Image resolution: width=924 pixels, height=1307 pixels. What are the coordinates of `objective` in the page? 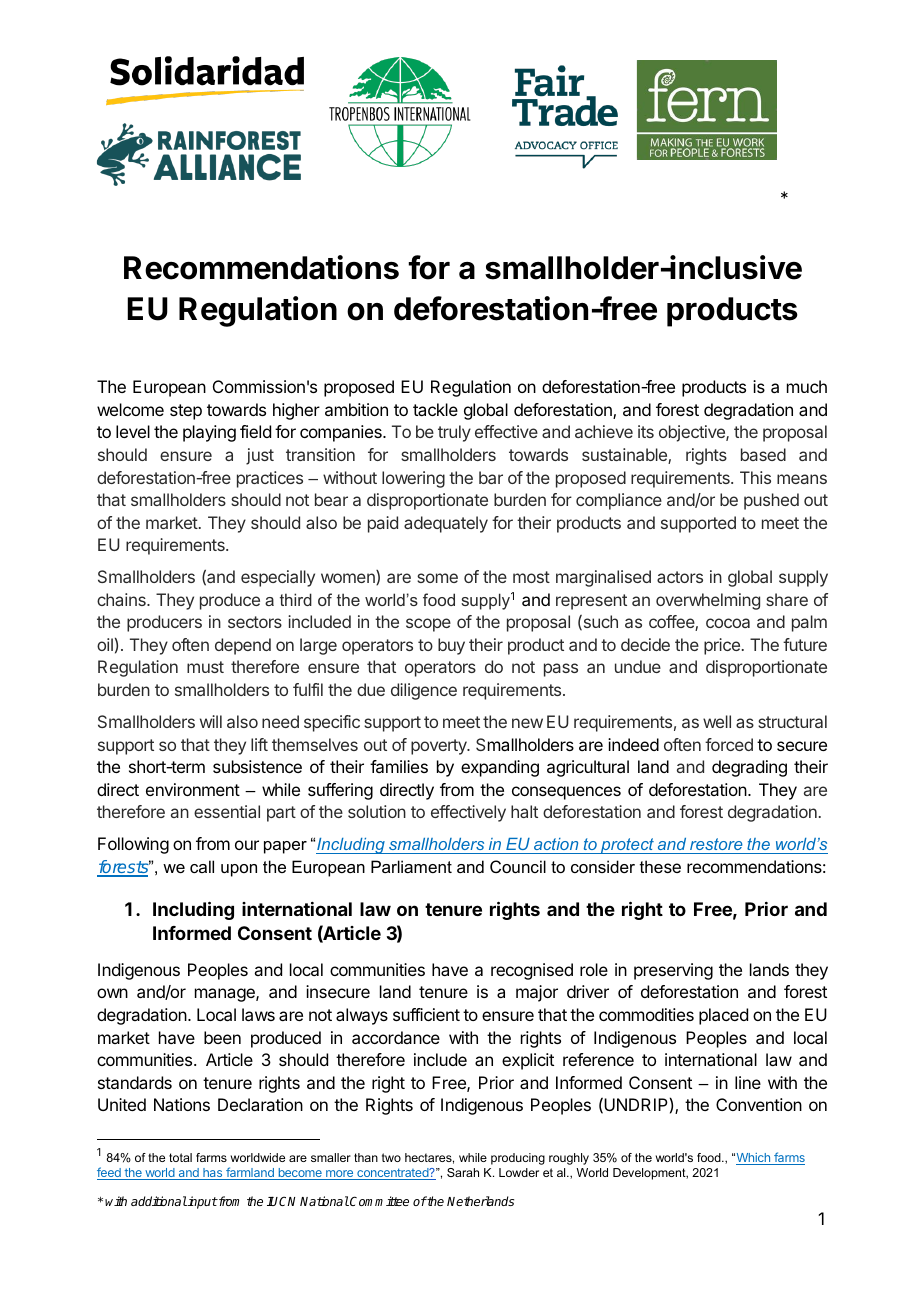 It's located at (693, 433).
